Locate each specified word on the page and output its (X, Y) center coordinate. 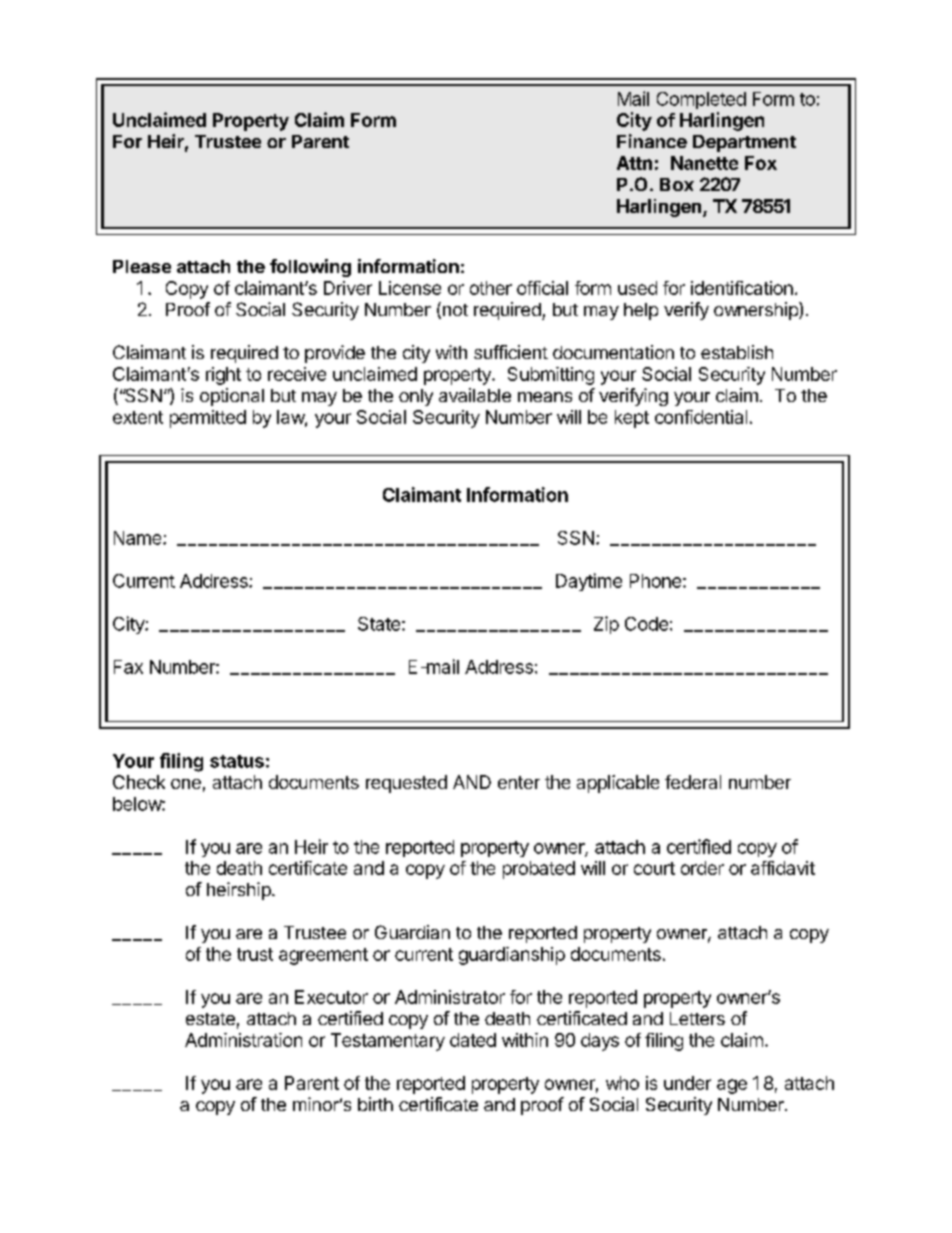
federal (693, 782)
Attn (634, 163)
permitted (208, 419)
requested (406, 784)
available (475, 395)
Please (142, 266)
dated (473, 1040)
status (237, 761)
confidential (701, 417)
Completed (701, 100)
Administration (243, 1040)
